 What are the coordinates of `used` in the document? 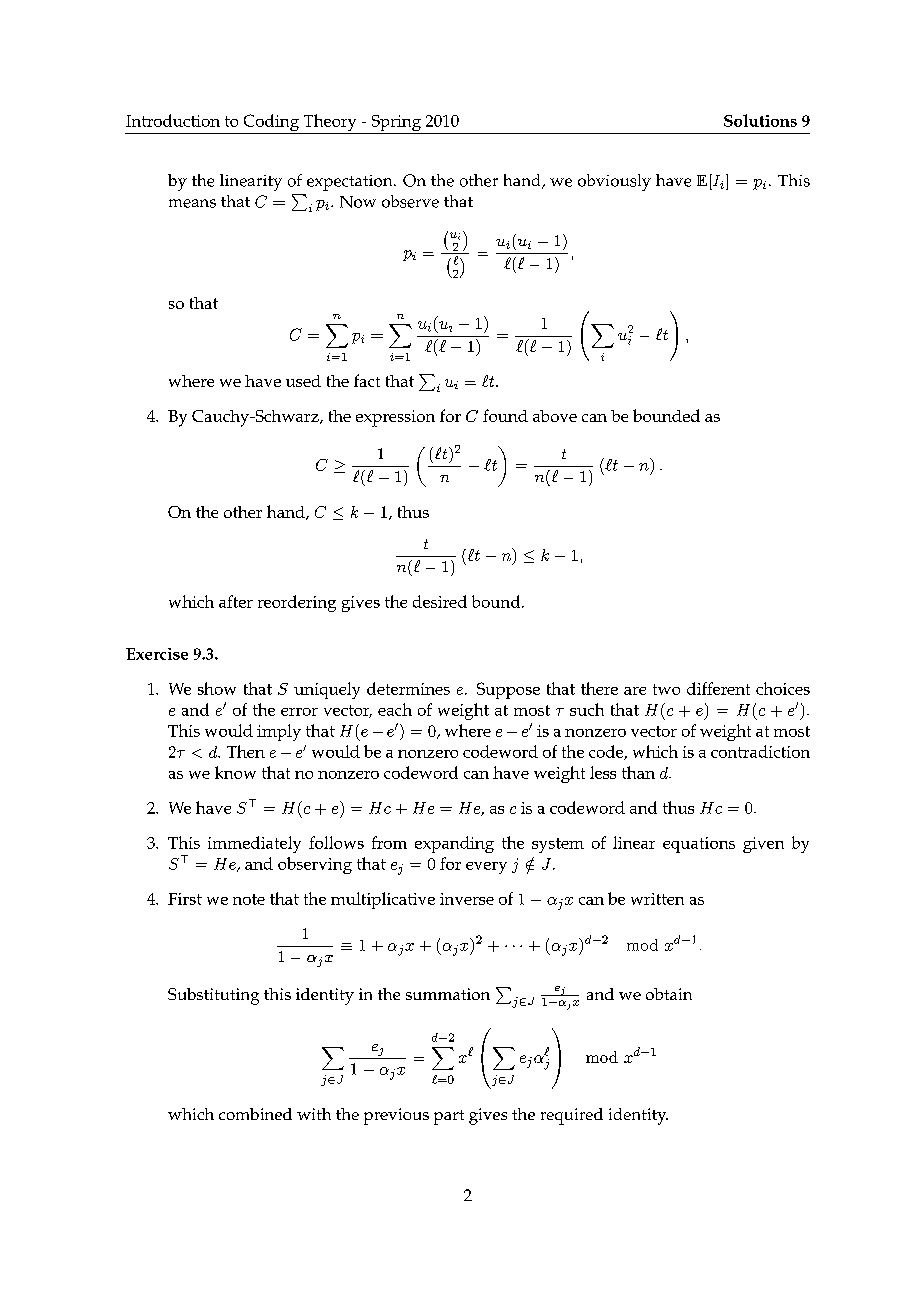 It's located at (303, 381).
